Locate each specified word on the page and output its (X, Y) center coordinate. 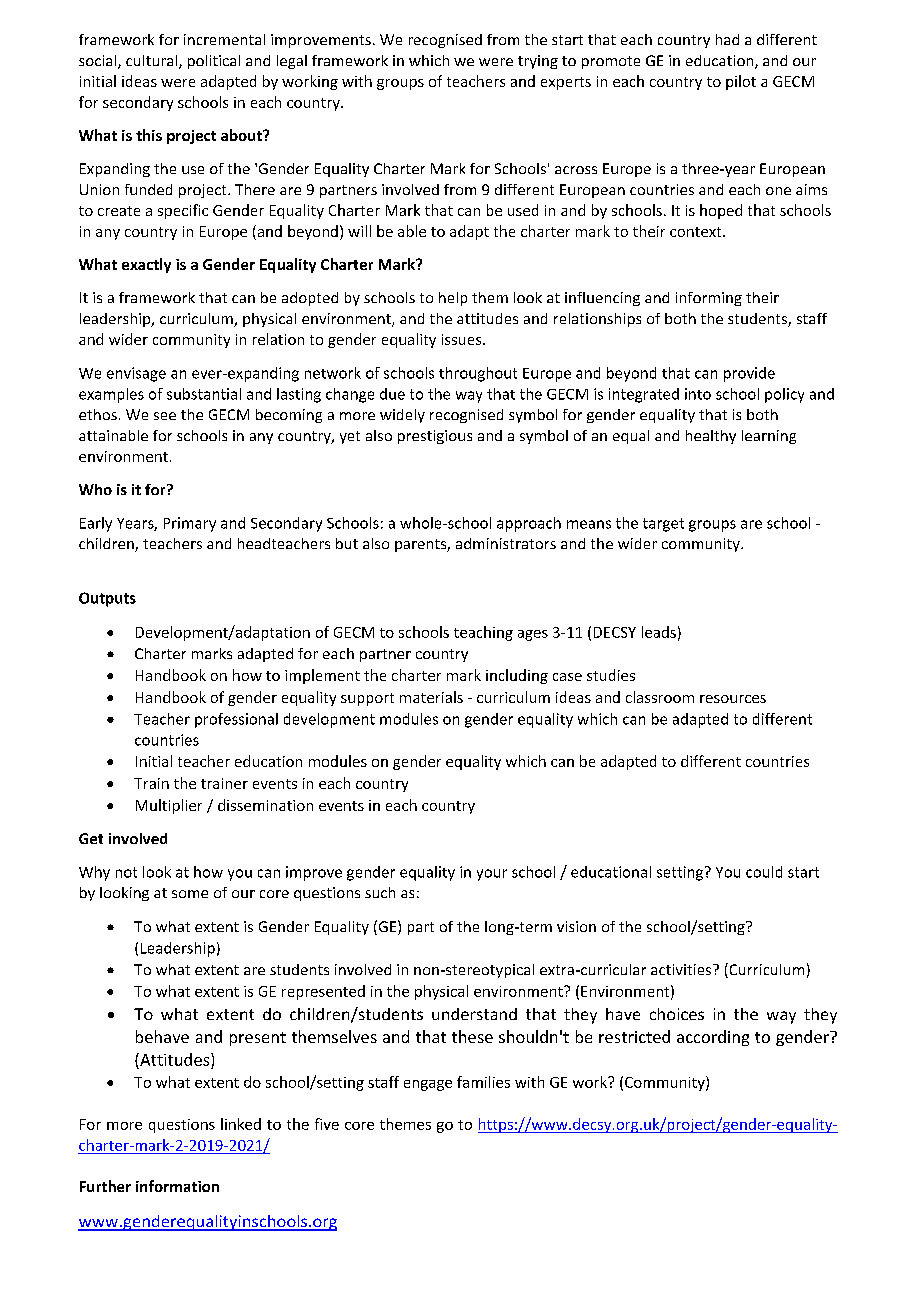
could (764, 872)
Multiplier (169, 806)
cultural (153, 62)
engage (428, 1085)
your (492, 875)
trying (538, 62)
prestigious (435, 437)
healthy (711, 437)
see (165, 416)
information (177, 1186)
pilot (741, 82)
